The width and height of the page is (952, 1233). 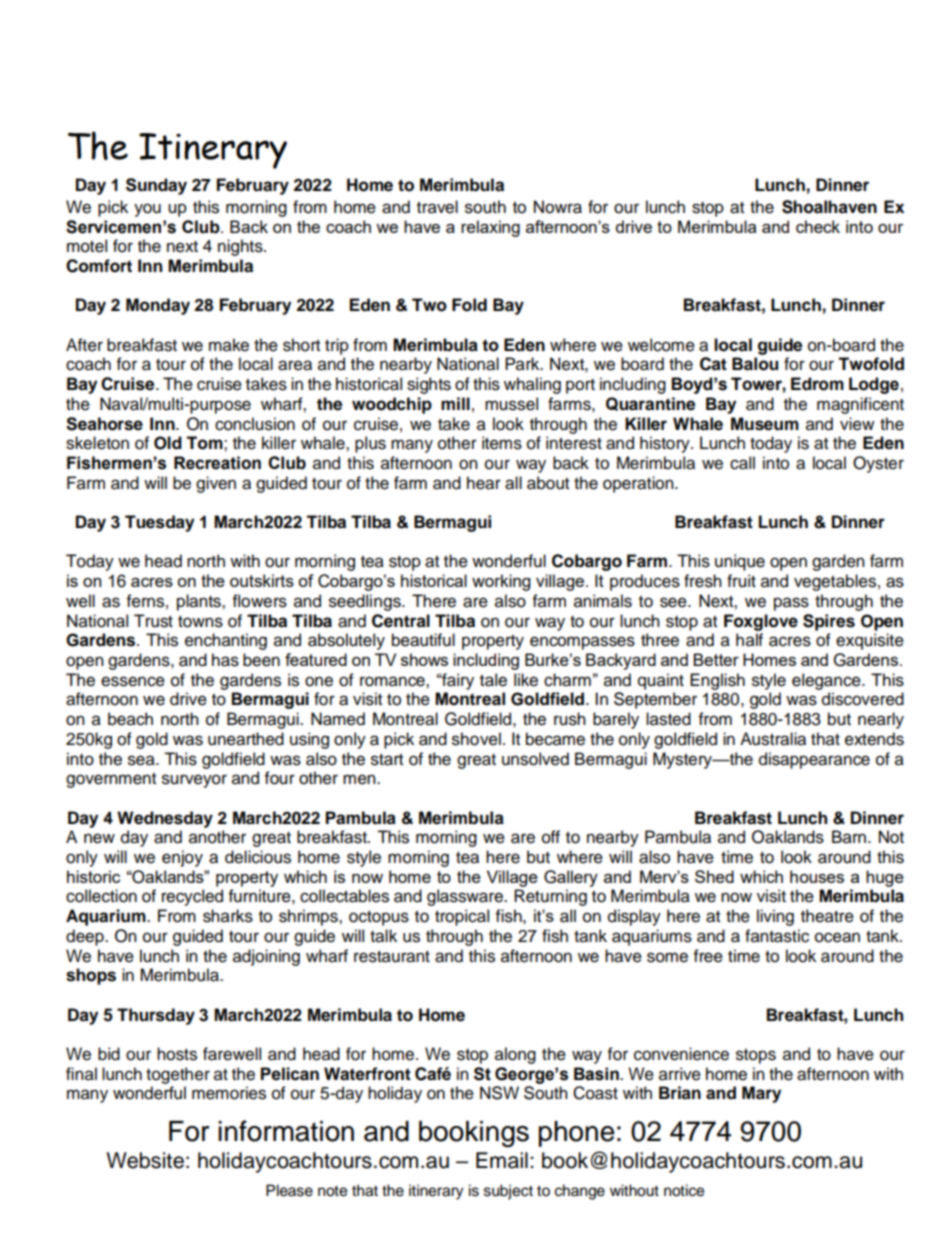 I want to click on check, so click(x=818, y=226).
